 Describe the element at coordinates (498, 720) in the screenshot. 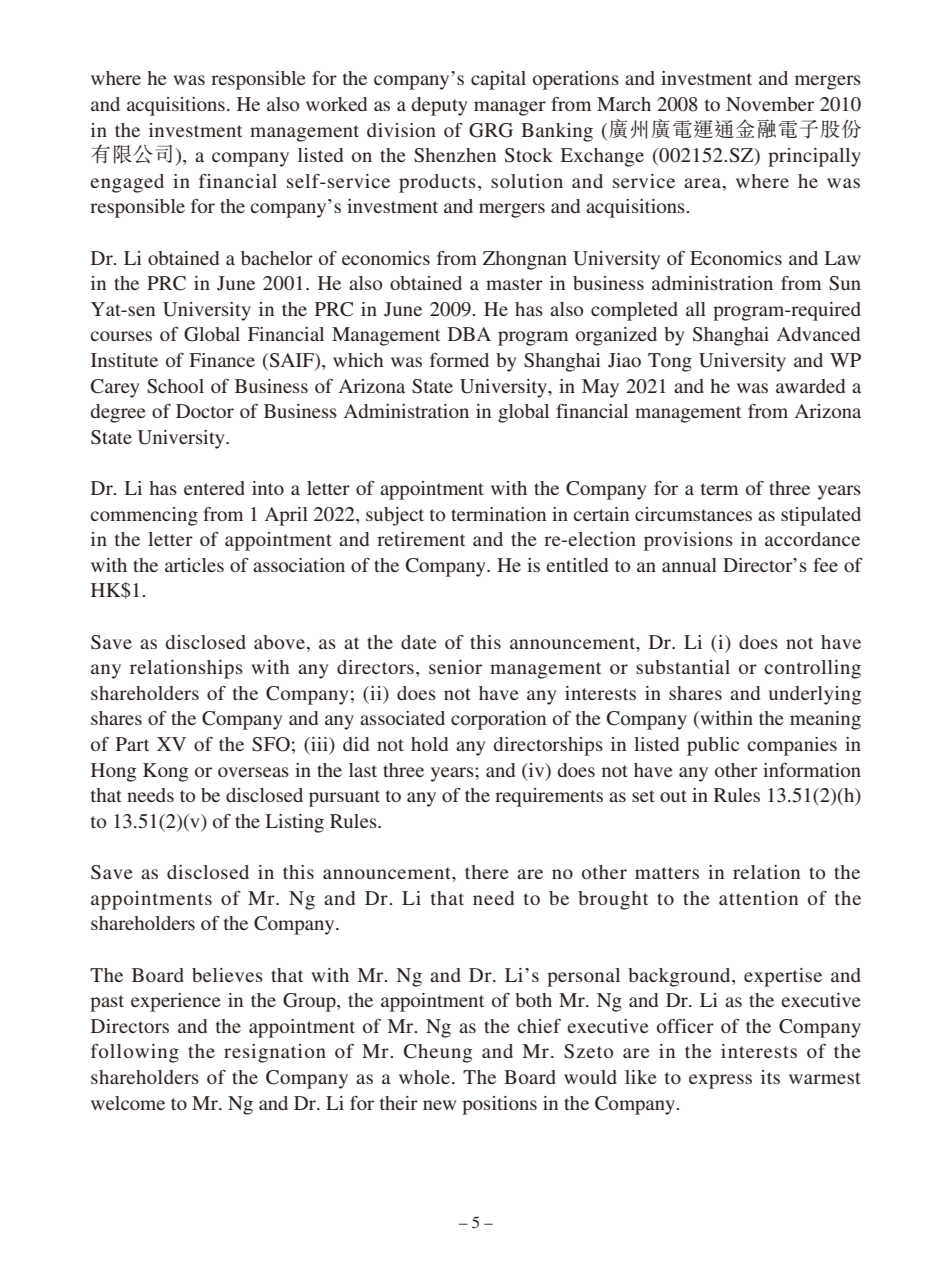

I see `corporation` at that location.
